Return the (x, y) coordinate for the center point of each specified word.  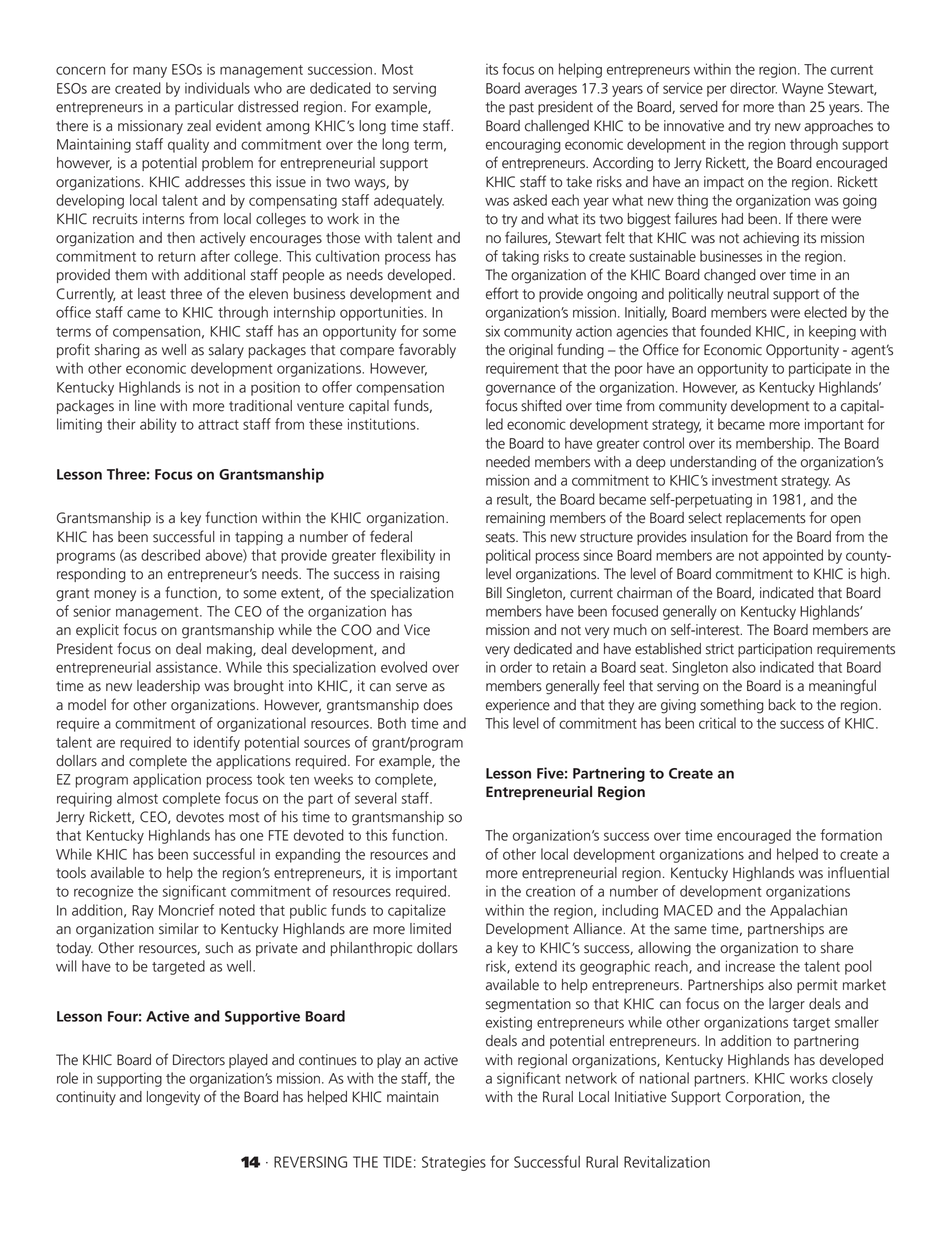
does (438, 705)
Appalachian (808, 911)
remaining (515, 519)
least (152, 294)
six (493, 331)
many (150, 72)
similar (179, 929)
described (170, 555)
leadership (168, 687)
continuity (86, 1098)
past (521, 108)
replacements (766, 519)
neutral (748, 294)
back (782, 705)
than (791, 107)
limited (430, 929)
